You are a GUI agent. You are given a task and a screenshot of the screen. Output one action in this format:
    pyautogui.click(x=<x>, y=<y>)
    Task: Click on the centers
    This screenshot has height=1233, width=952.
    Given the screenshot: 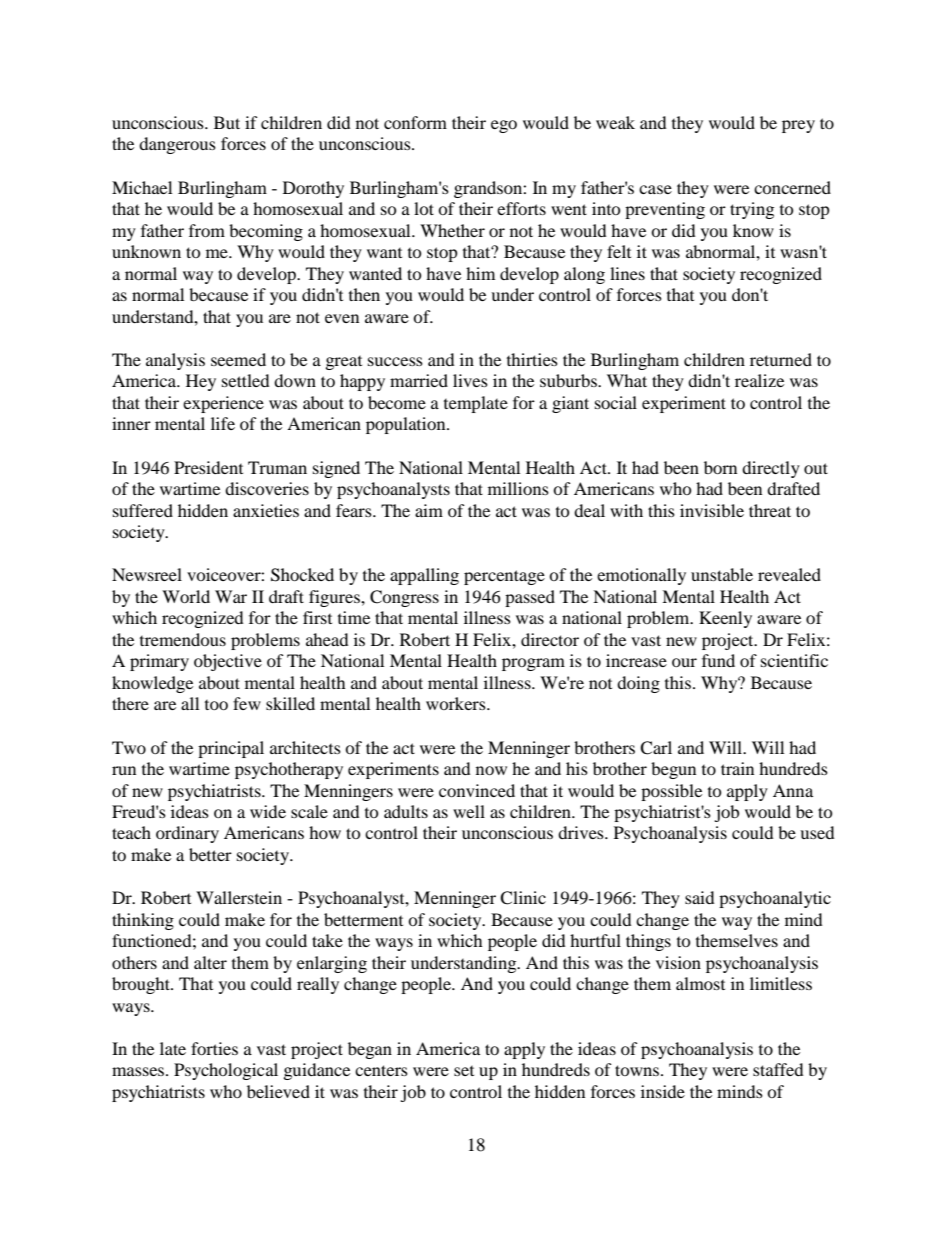 What is the action you would take?
    pyautogui.click(x=381, y=1070)
